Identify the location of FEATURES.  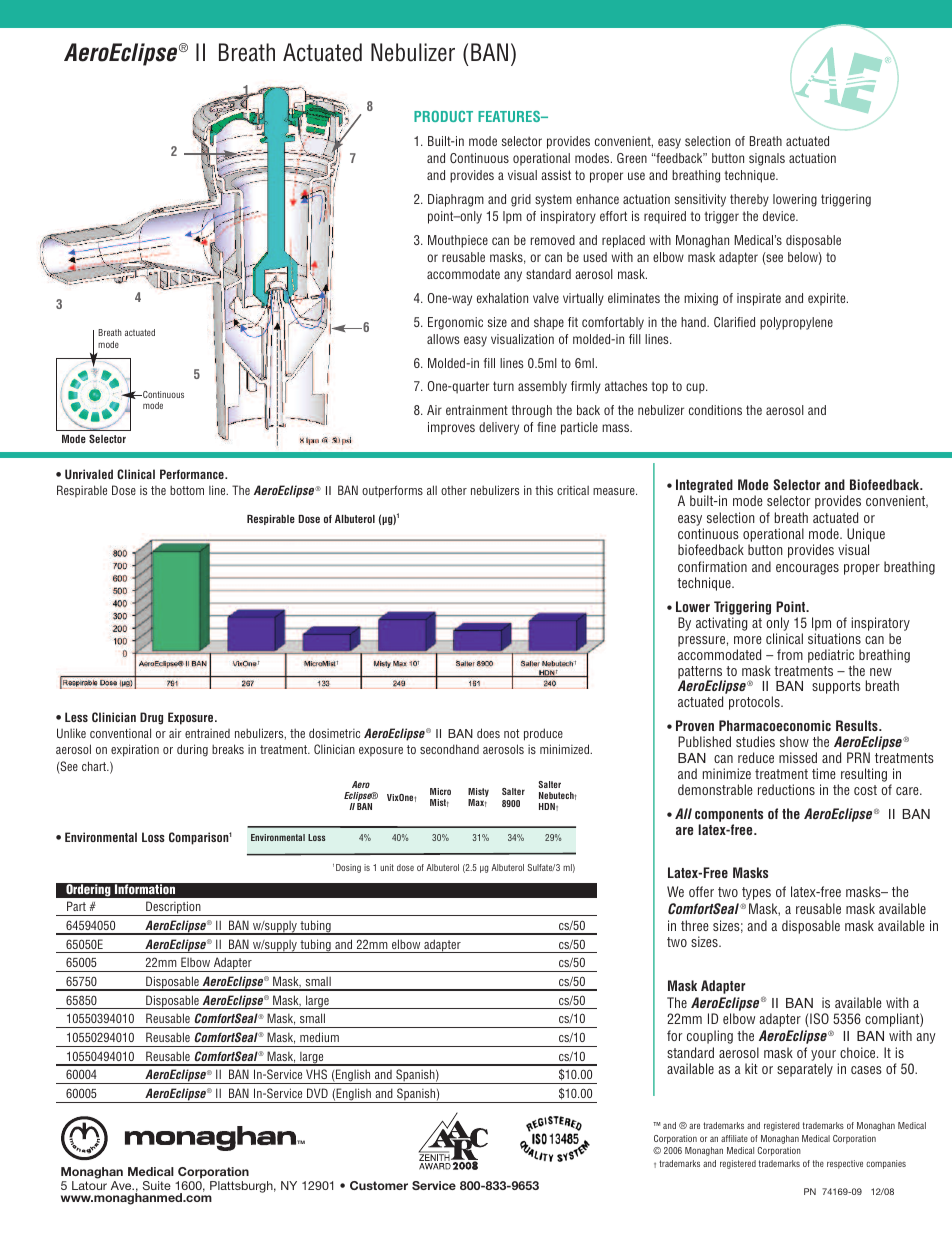
(510, 116).
